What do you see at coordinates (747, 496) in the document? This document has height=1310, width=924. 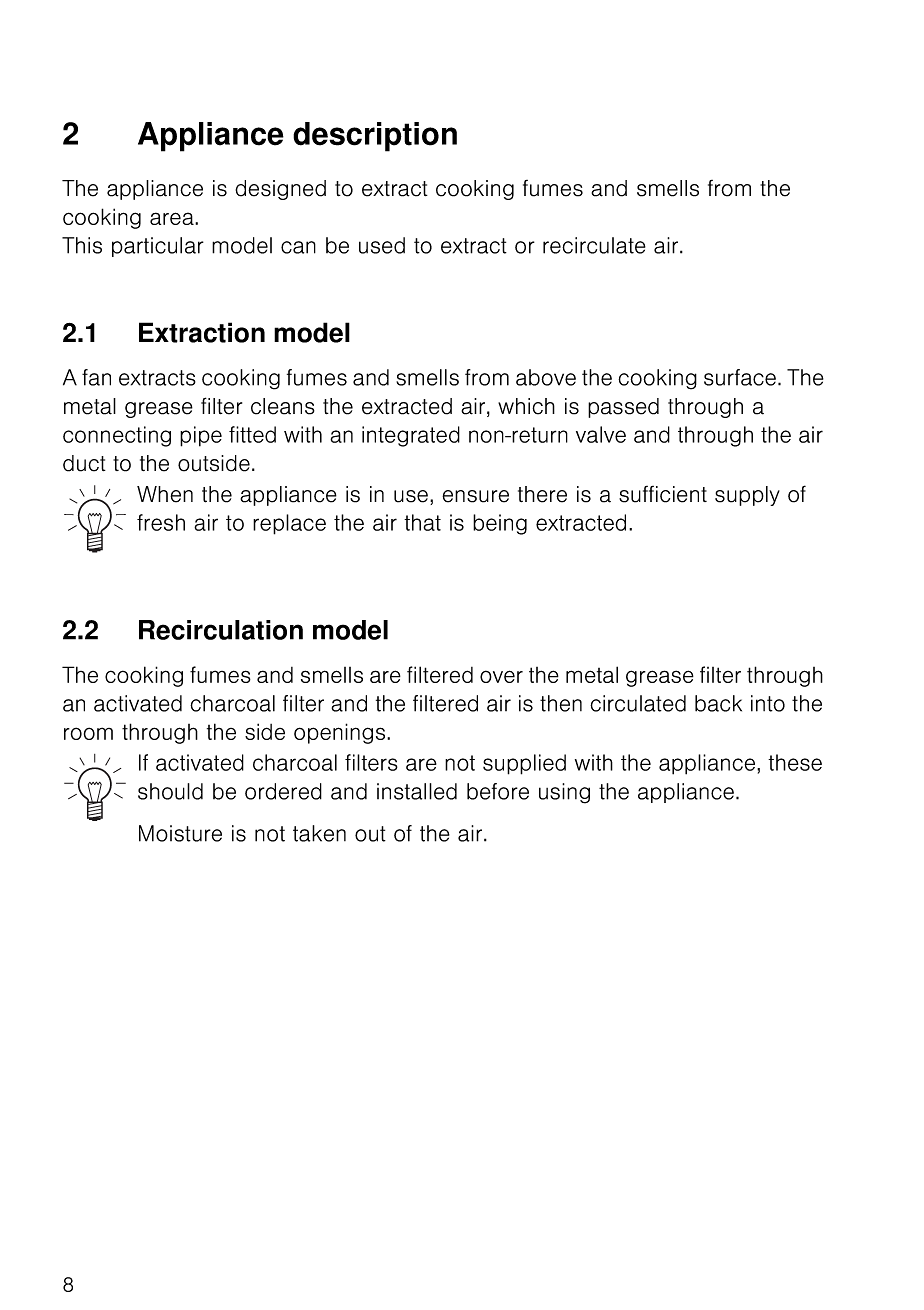 I see `supply` at bounding box center [747, 496].
